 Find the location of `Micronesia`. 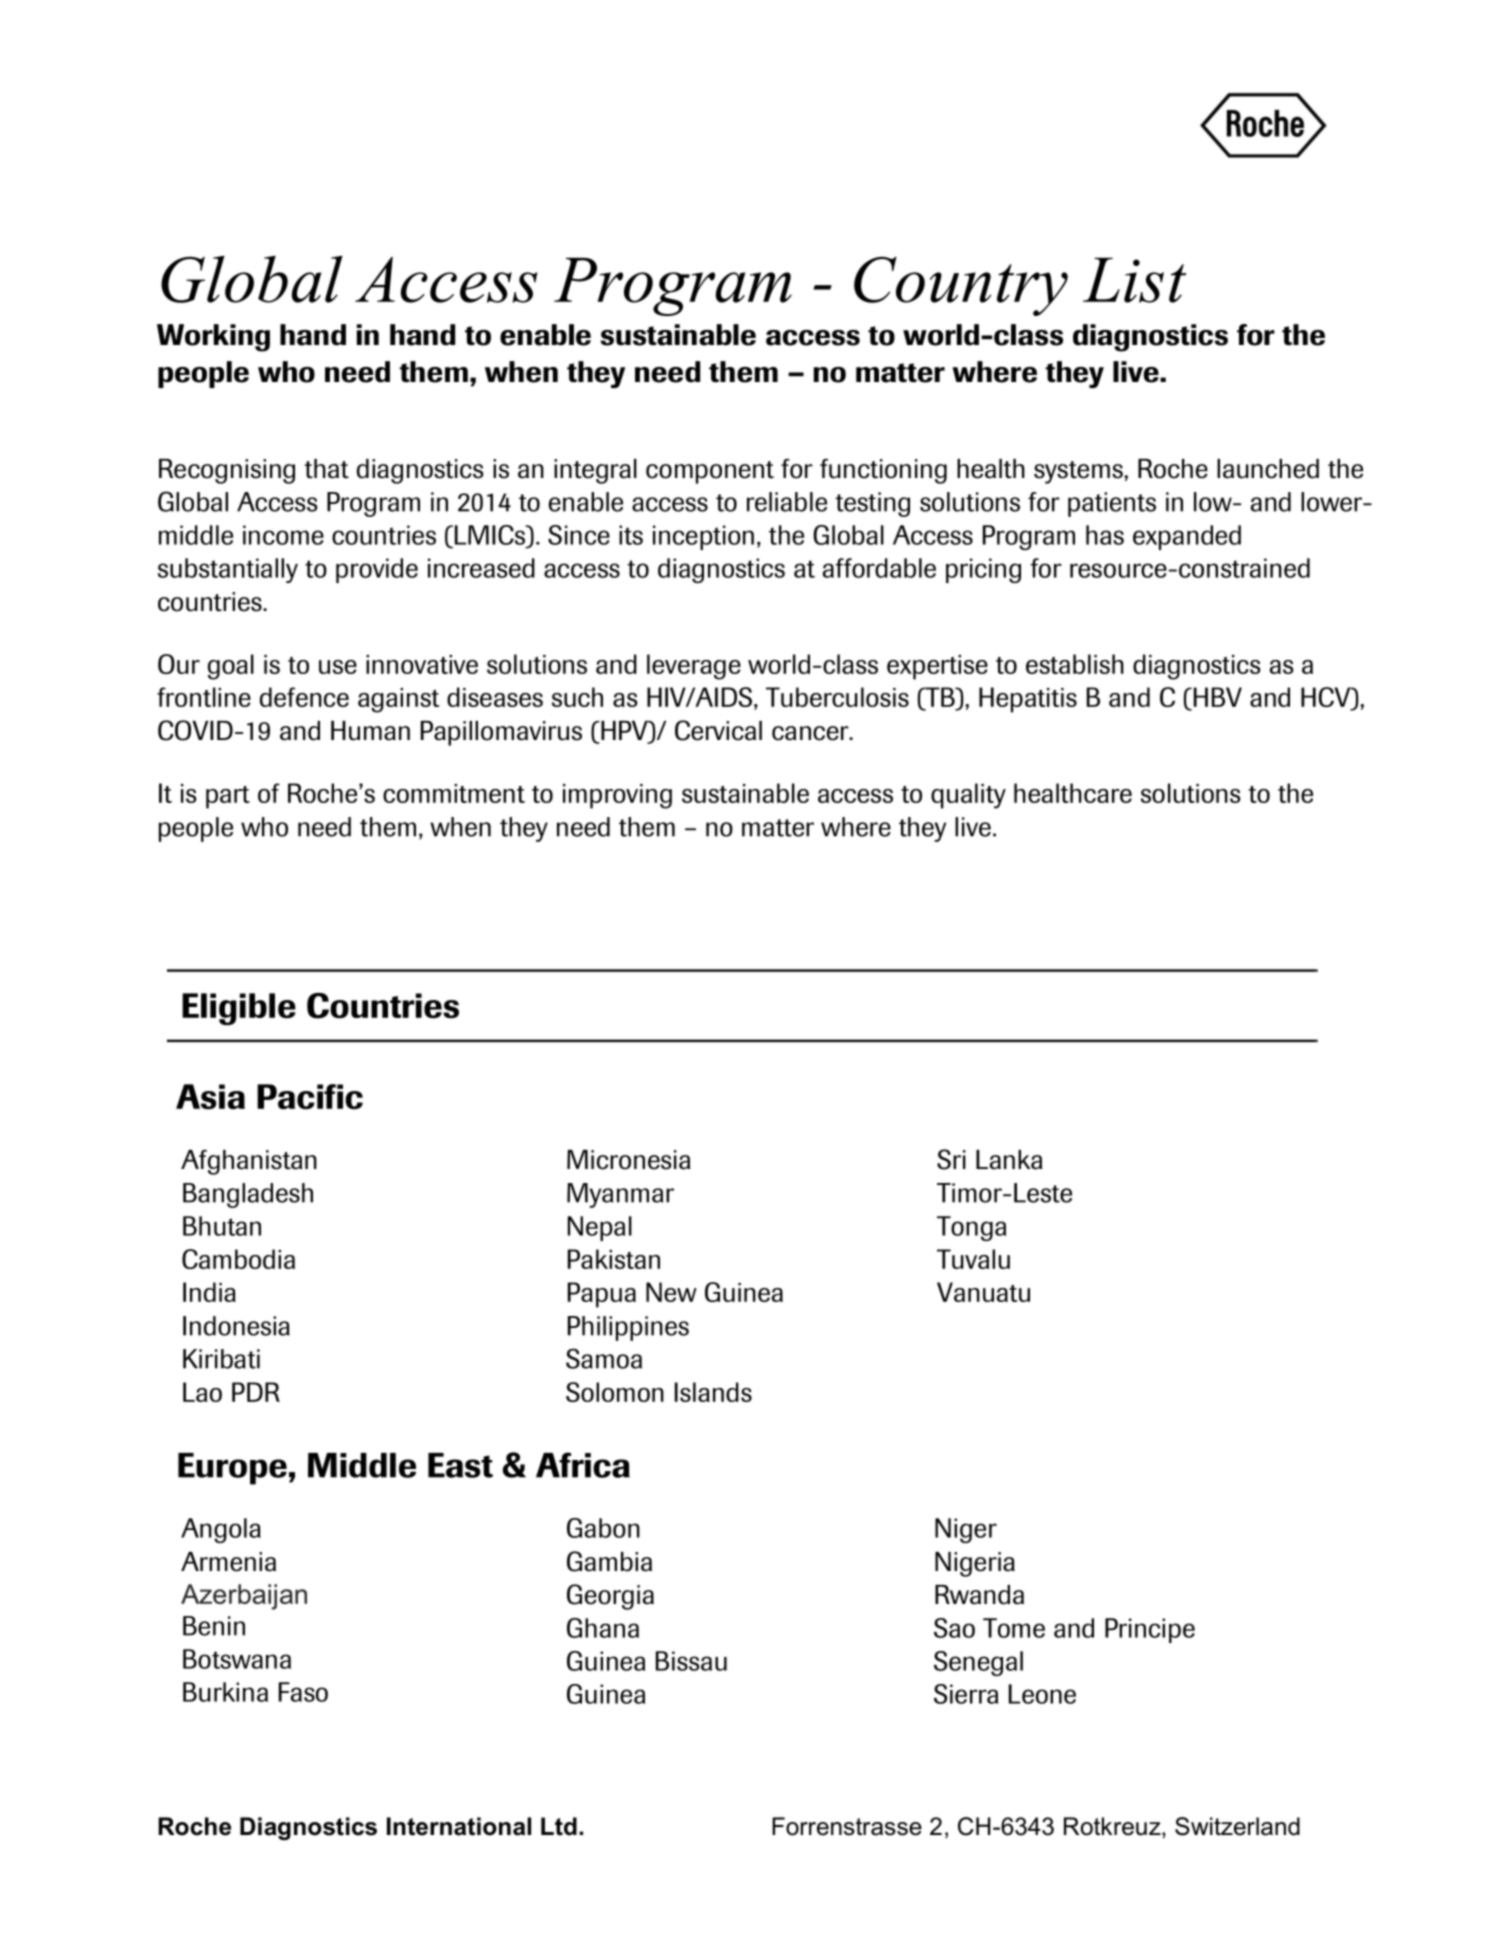

Micronesia is located at coordinates (629, 1160).
